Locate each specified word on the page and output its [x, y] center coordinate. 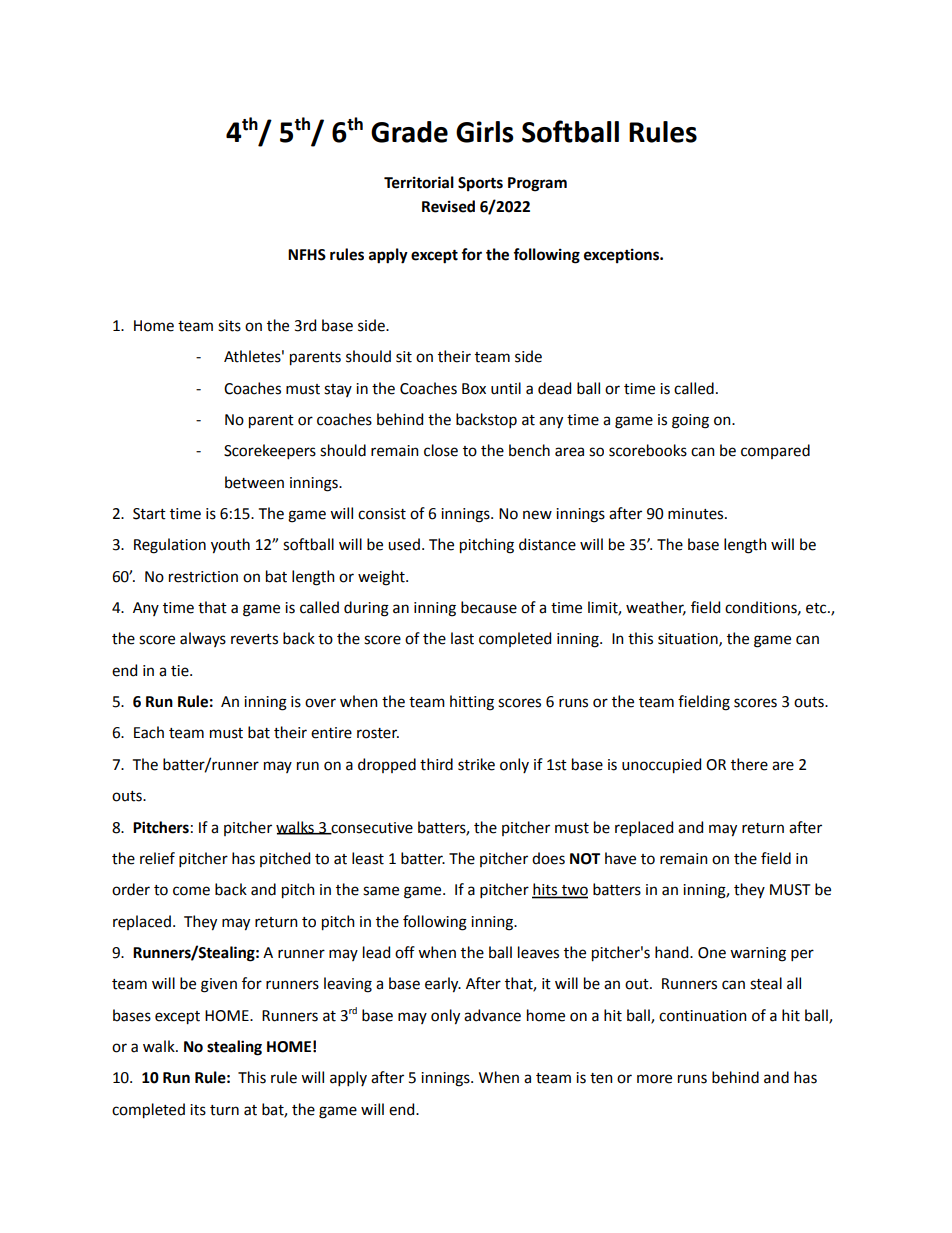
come [191, 891]
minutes [697, 514]
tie [181, 671]
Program [537, 184]
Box [474, 389]
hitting [472, 703]
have [620, 858]
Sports [480, 184]
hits [546, 890]
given [219, 985]
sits [229, 326]
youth [230, 546]
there [749, 764]
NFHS [307, 255]
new [537, 515]
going [690, 421]
